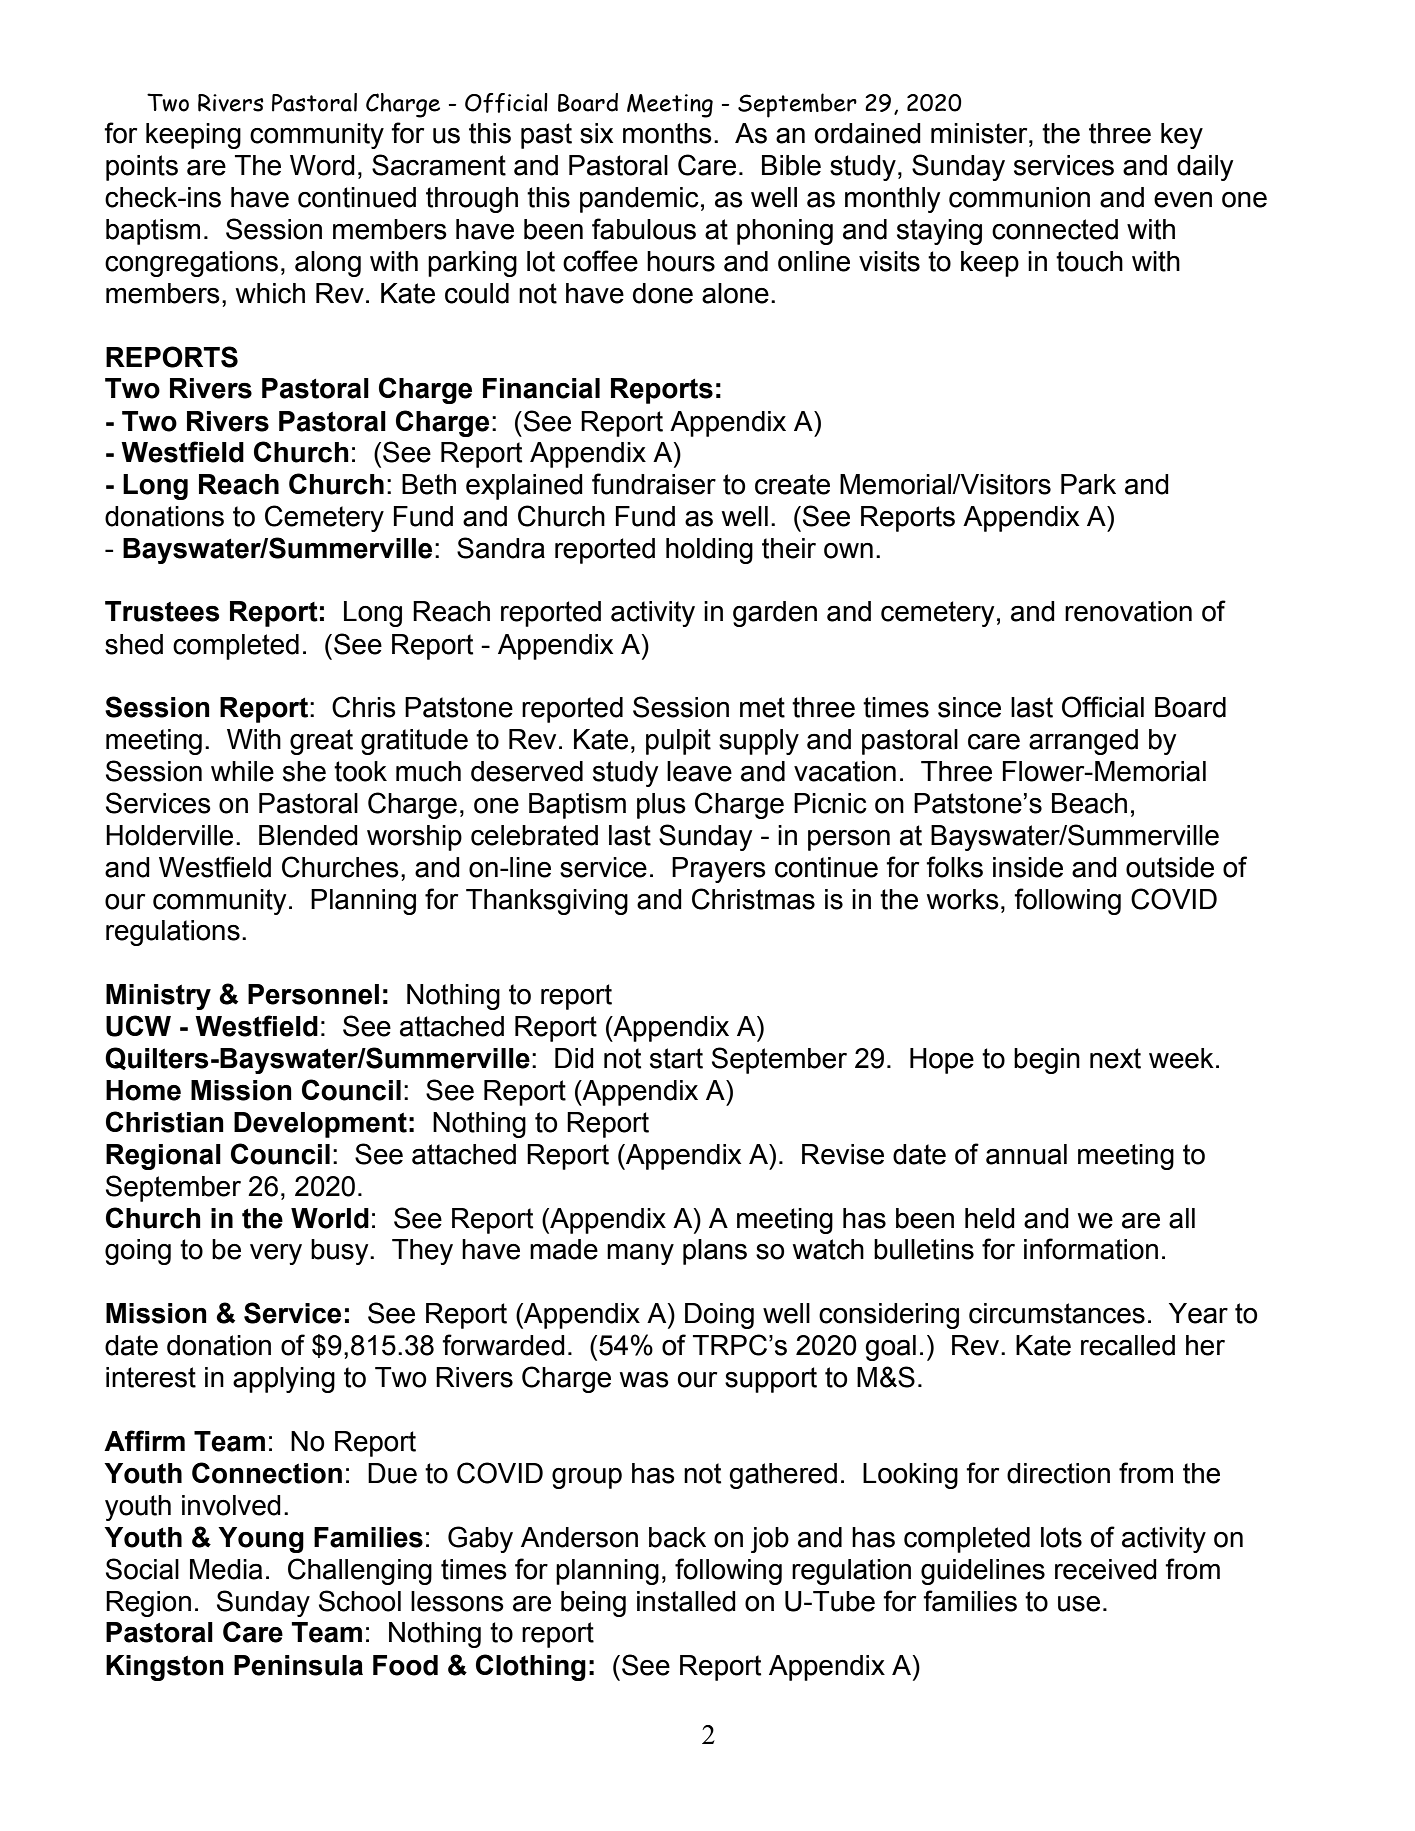 The height and width of the document is (1831, 1415). Describe the element at coordinates (276, 1254) in the document. I see `very` at that location.
